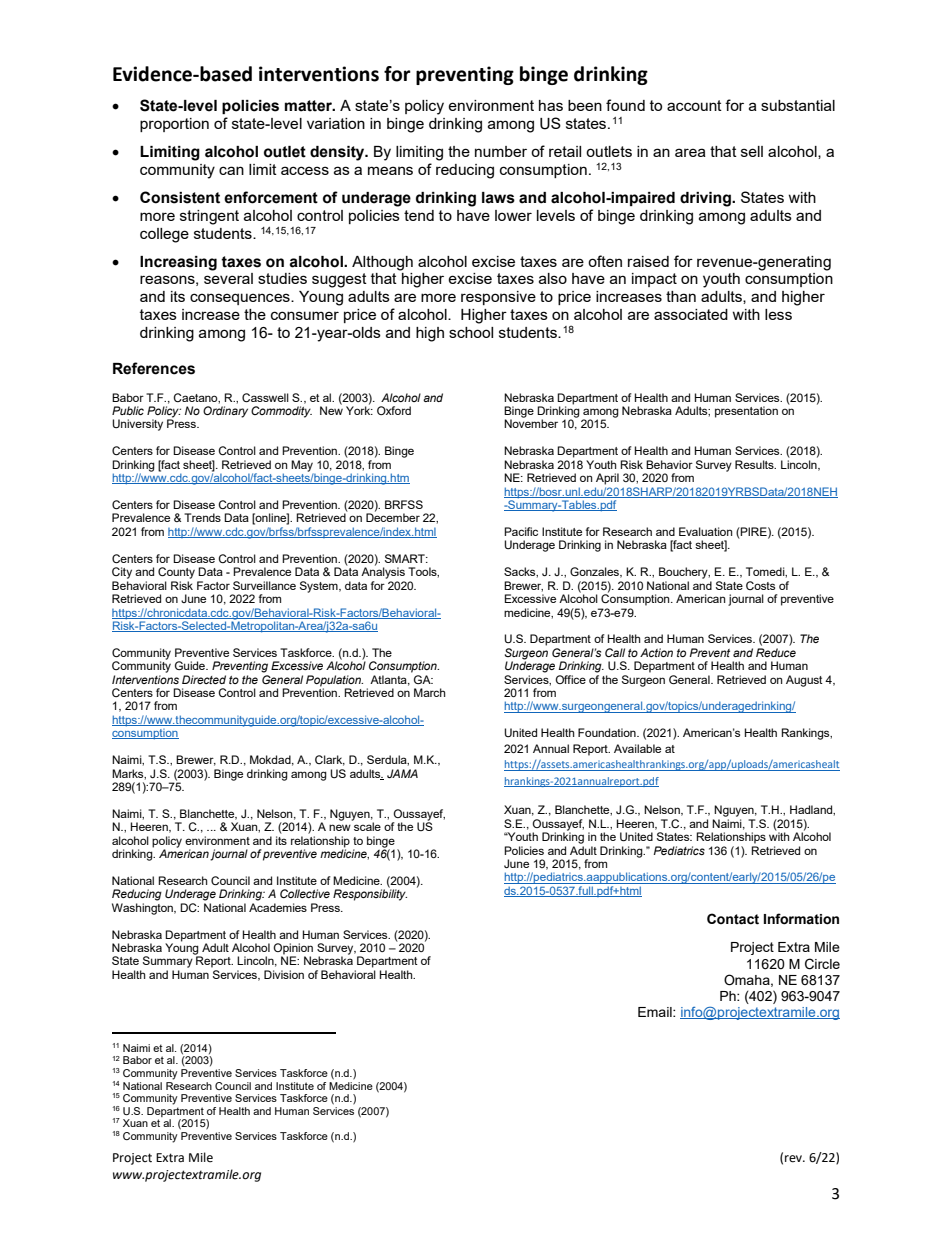  Describe the element at coordinates (430, 692) in the screenshot. I see `March` at that location.
